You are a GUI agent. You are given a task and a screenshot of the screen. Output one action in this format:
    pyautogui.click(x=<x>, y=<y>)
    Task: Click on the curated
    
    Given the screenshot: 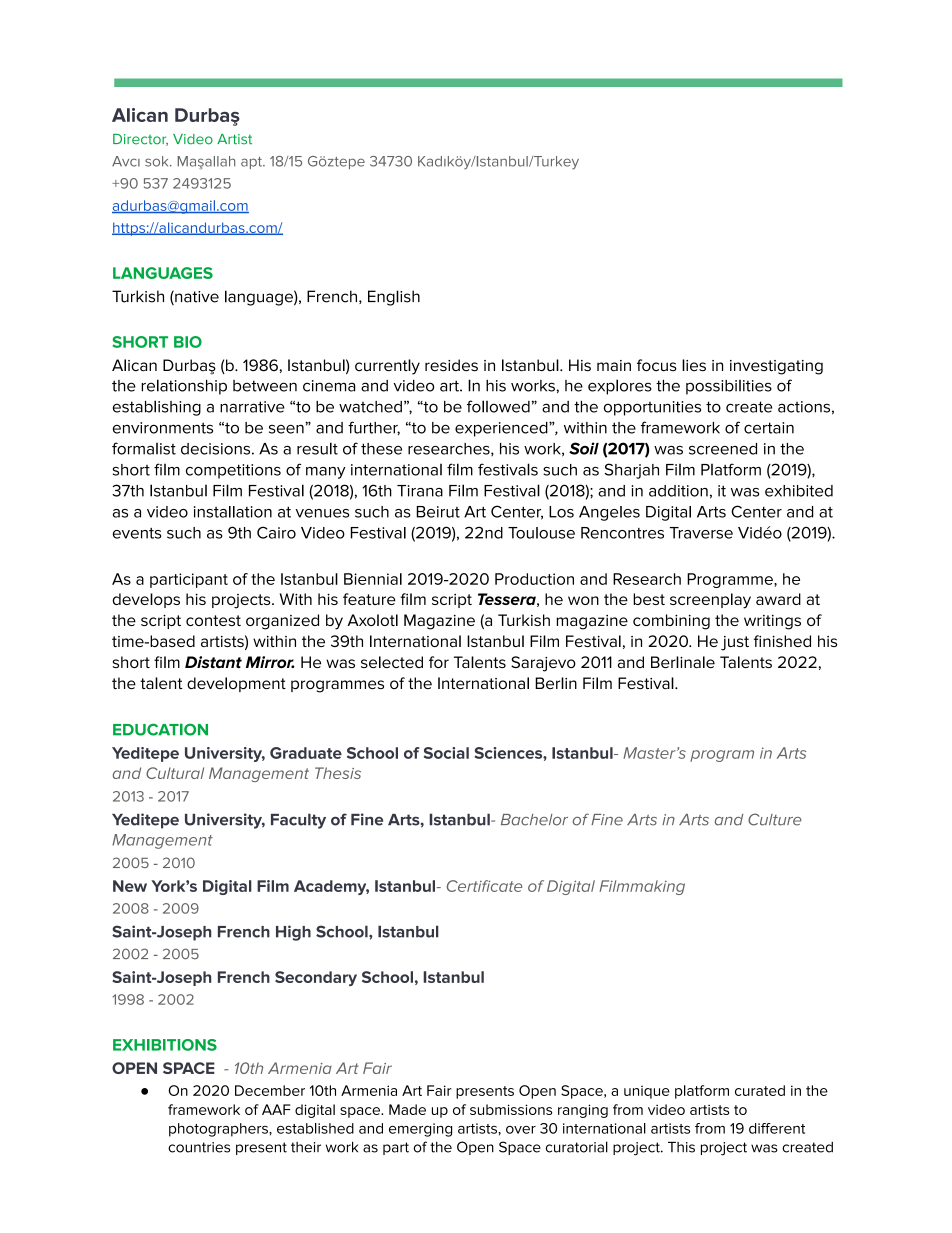 What is the action you would take?
    pyautogui.click(x=760, y=1090)
